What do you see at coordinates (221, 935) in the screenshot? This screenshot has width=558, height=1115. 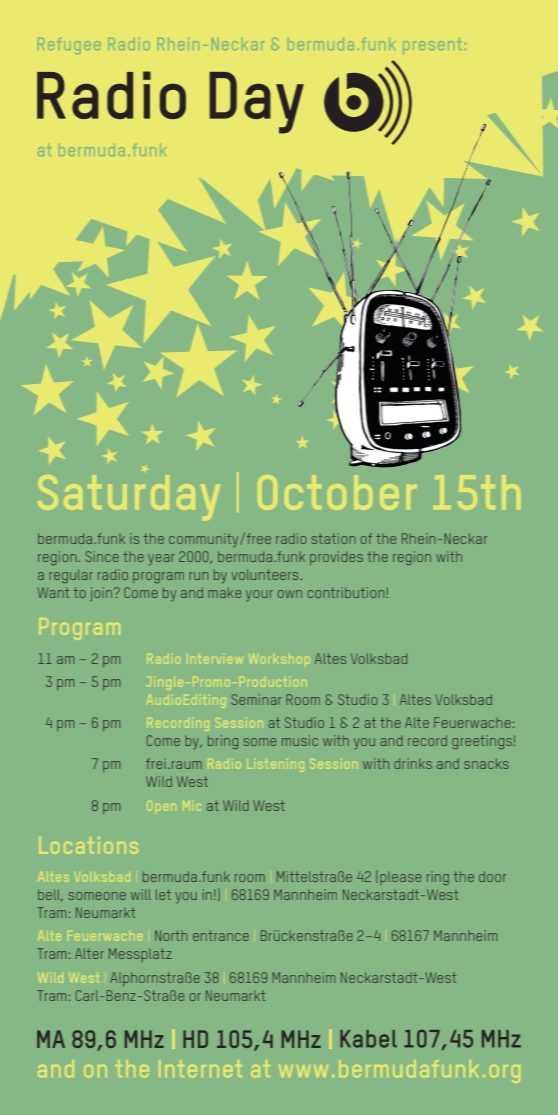 I see `entrance` at bounding box center [221, 935].
